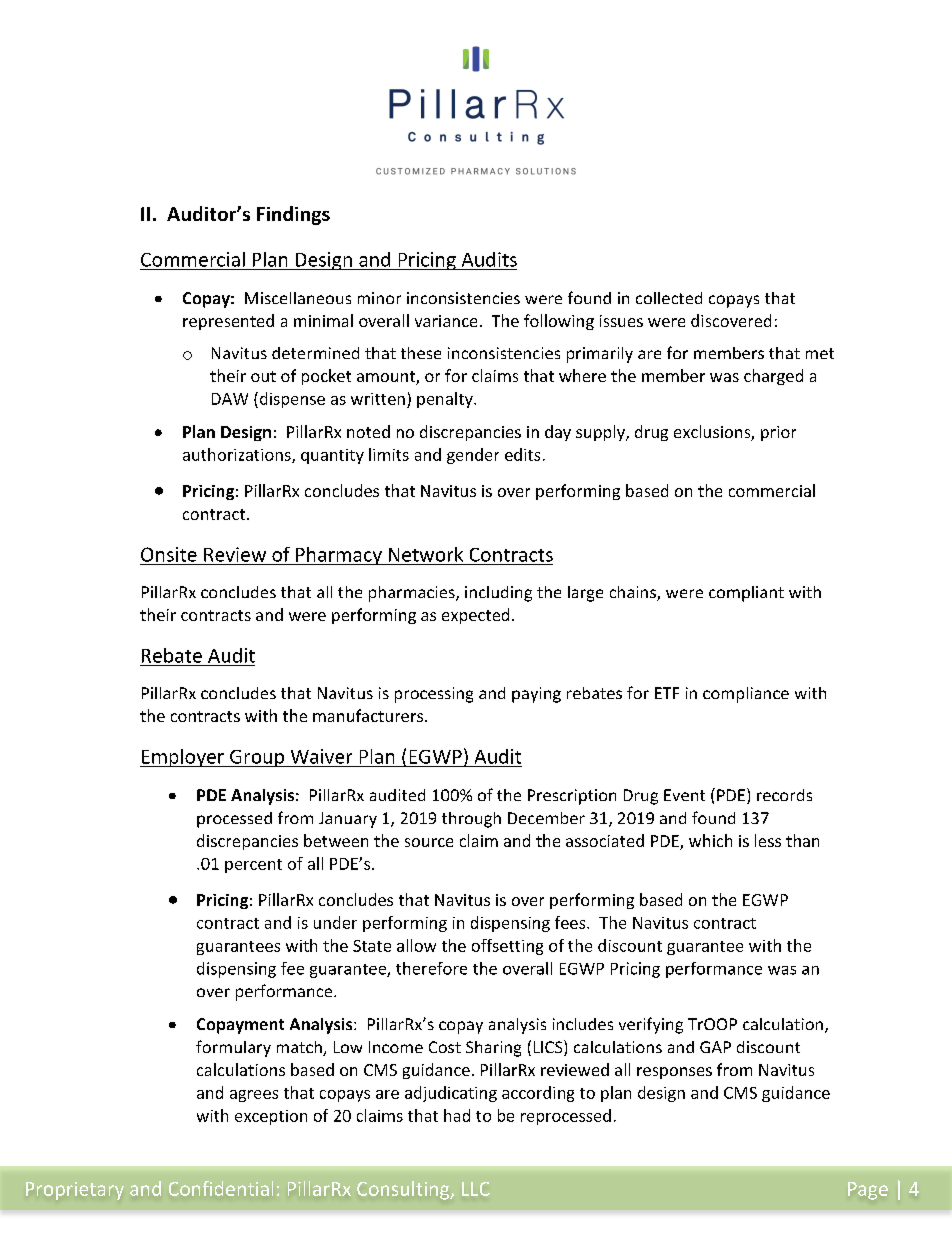 This document has height=1233, width=952. I want to click on minor, so click(379, 298).
